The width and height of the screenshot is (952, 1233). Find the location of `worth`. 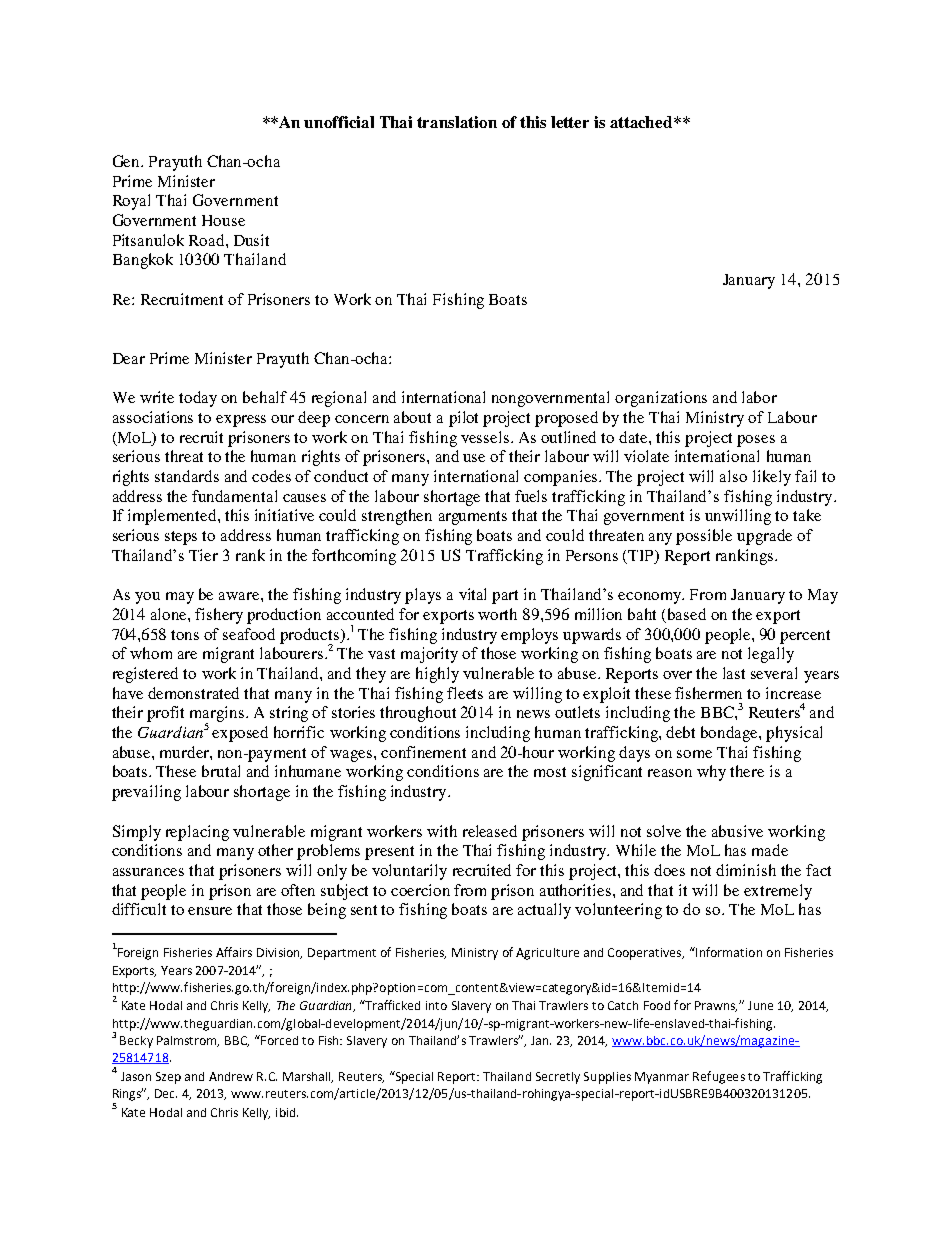

worth is located at coordinates (497, 614).
